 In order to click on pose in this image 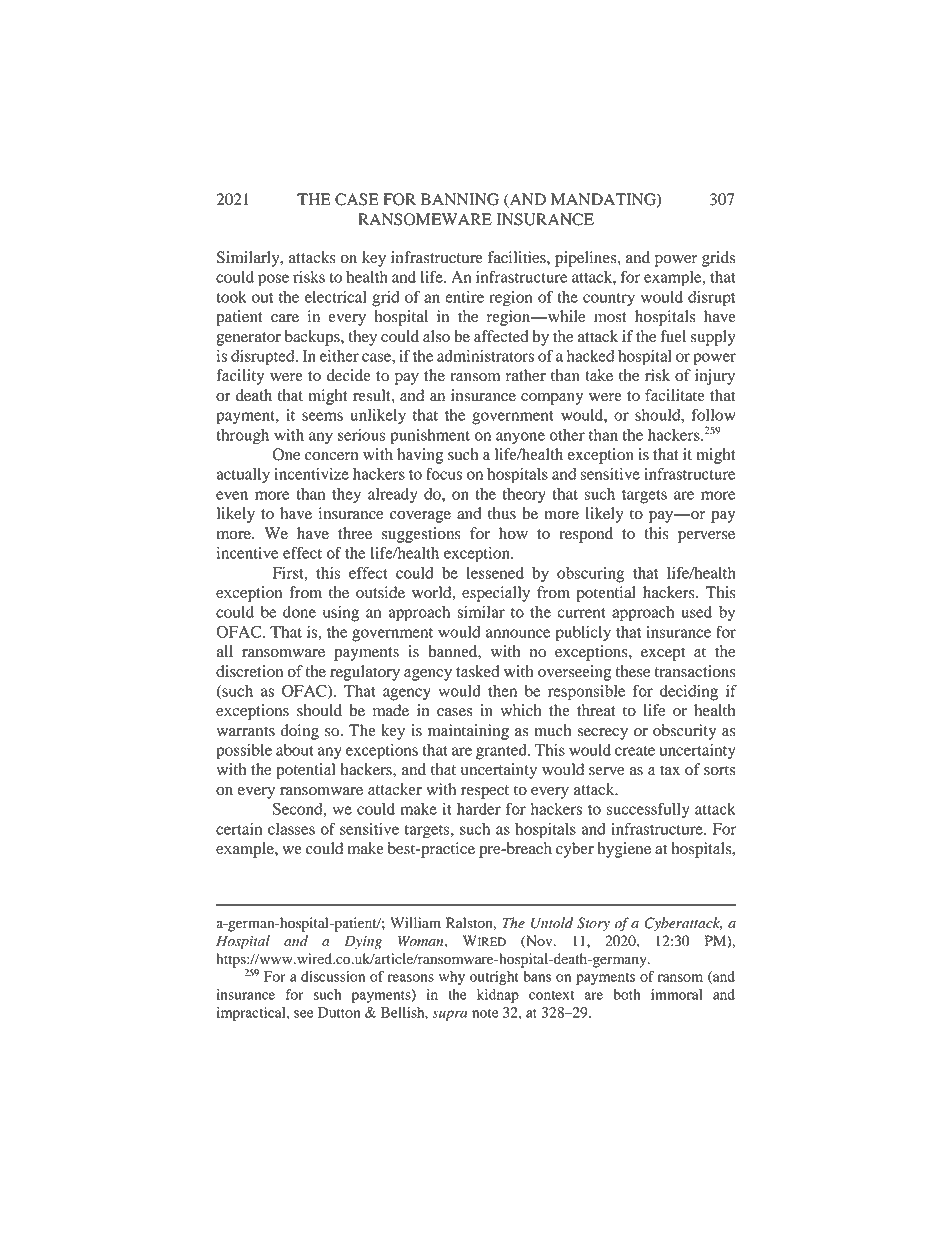, I will do `click(273, 280)`.
